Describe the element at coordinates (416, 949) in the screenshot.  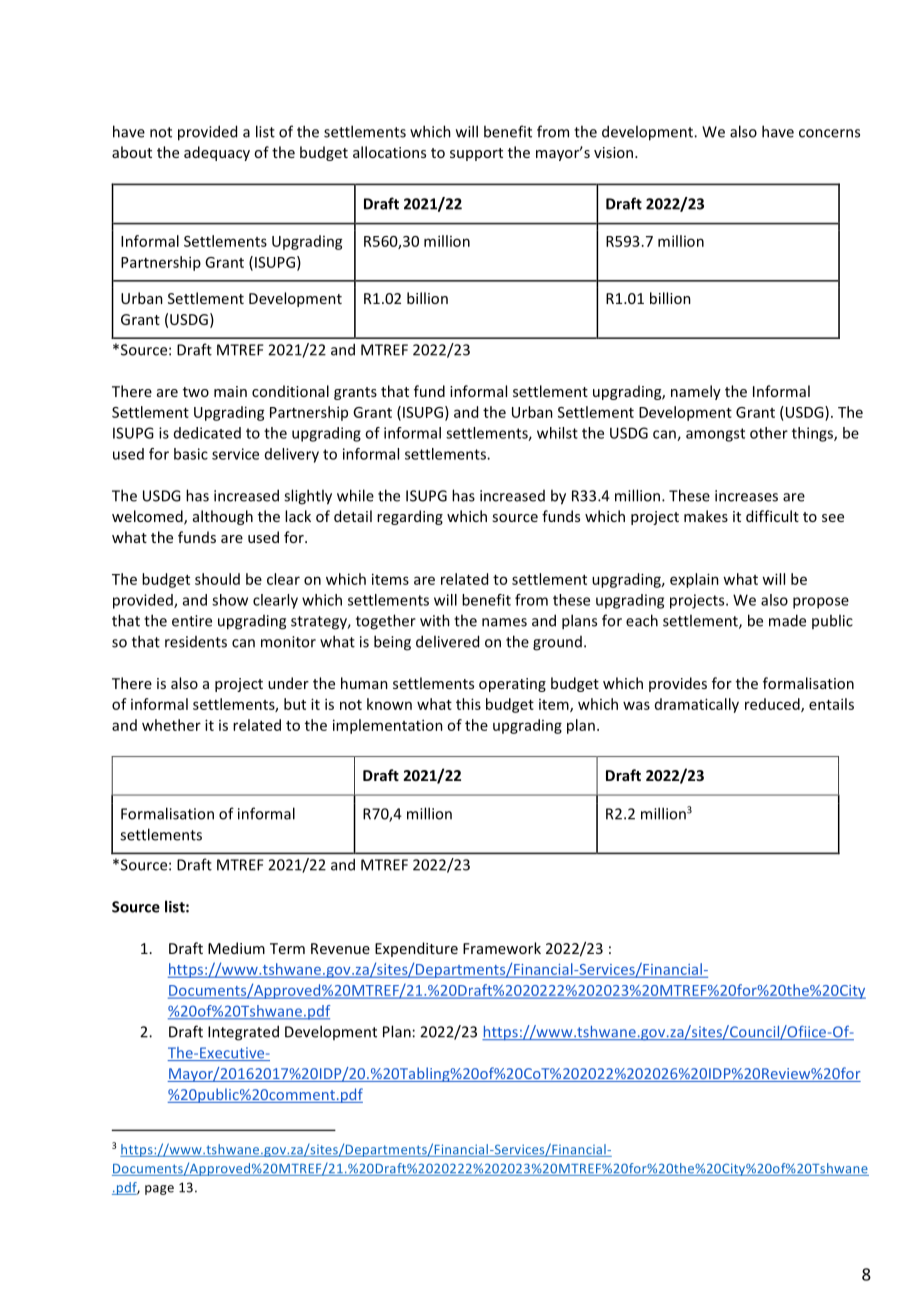
I see `Expenditure` at that location.
